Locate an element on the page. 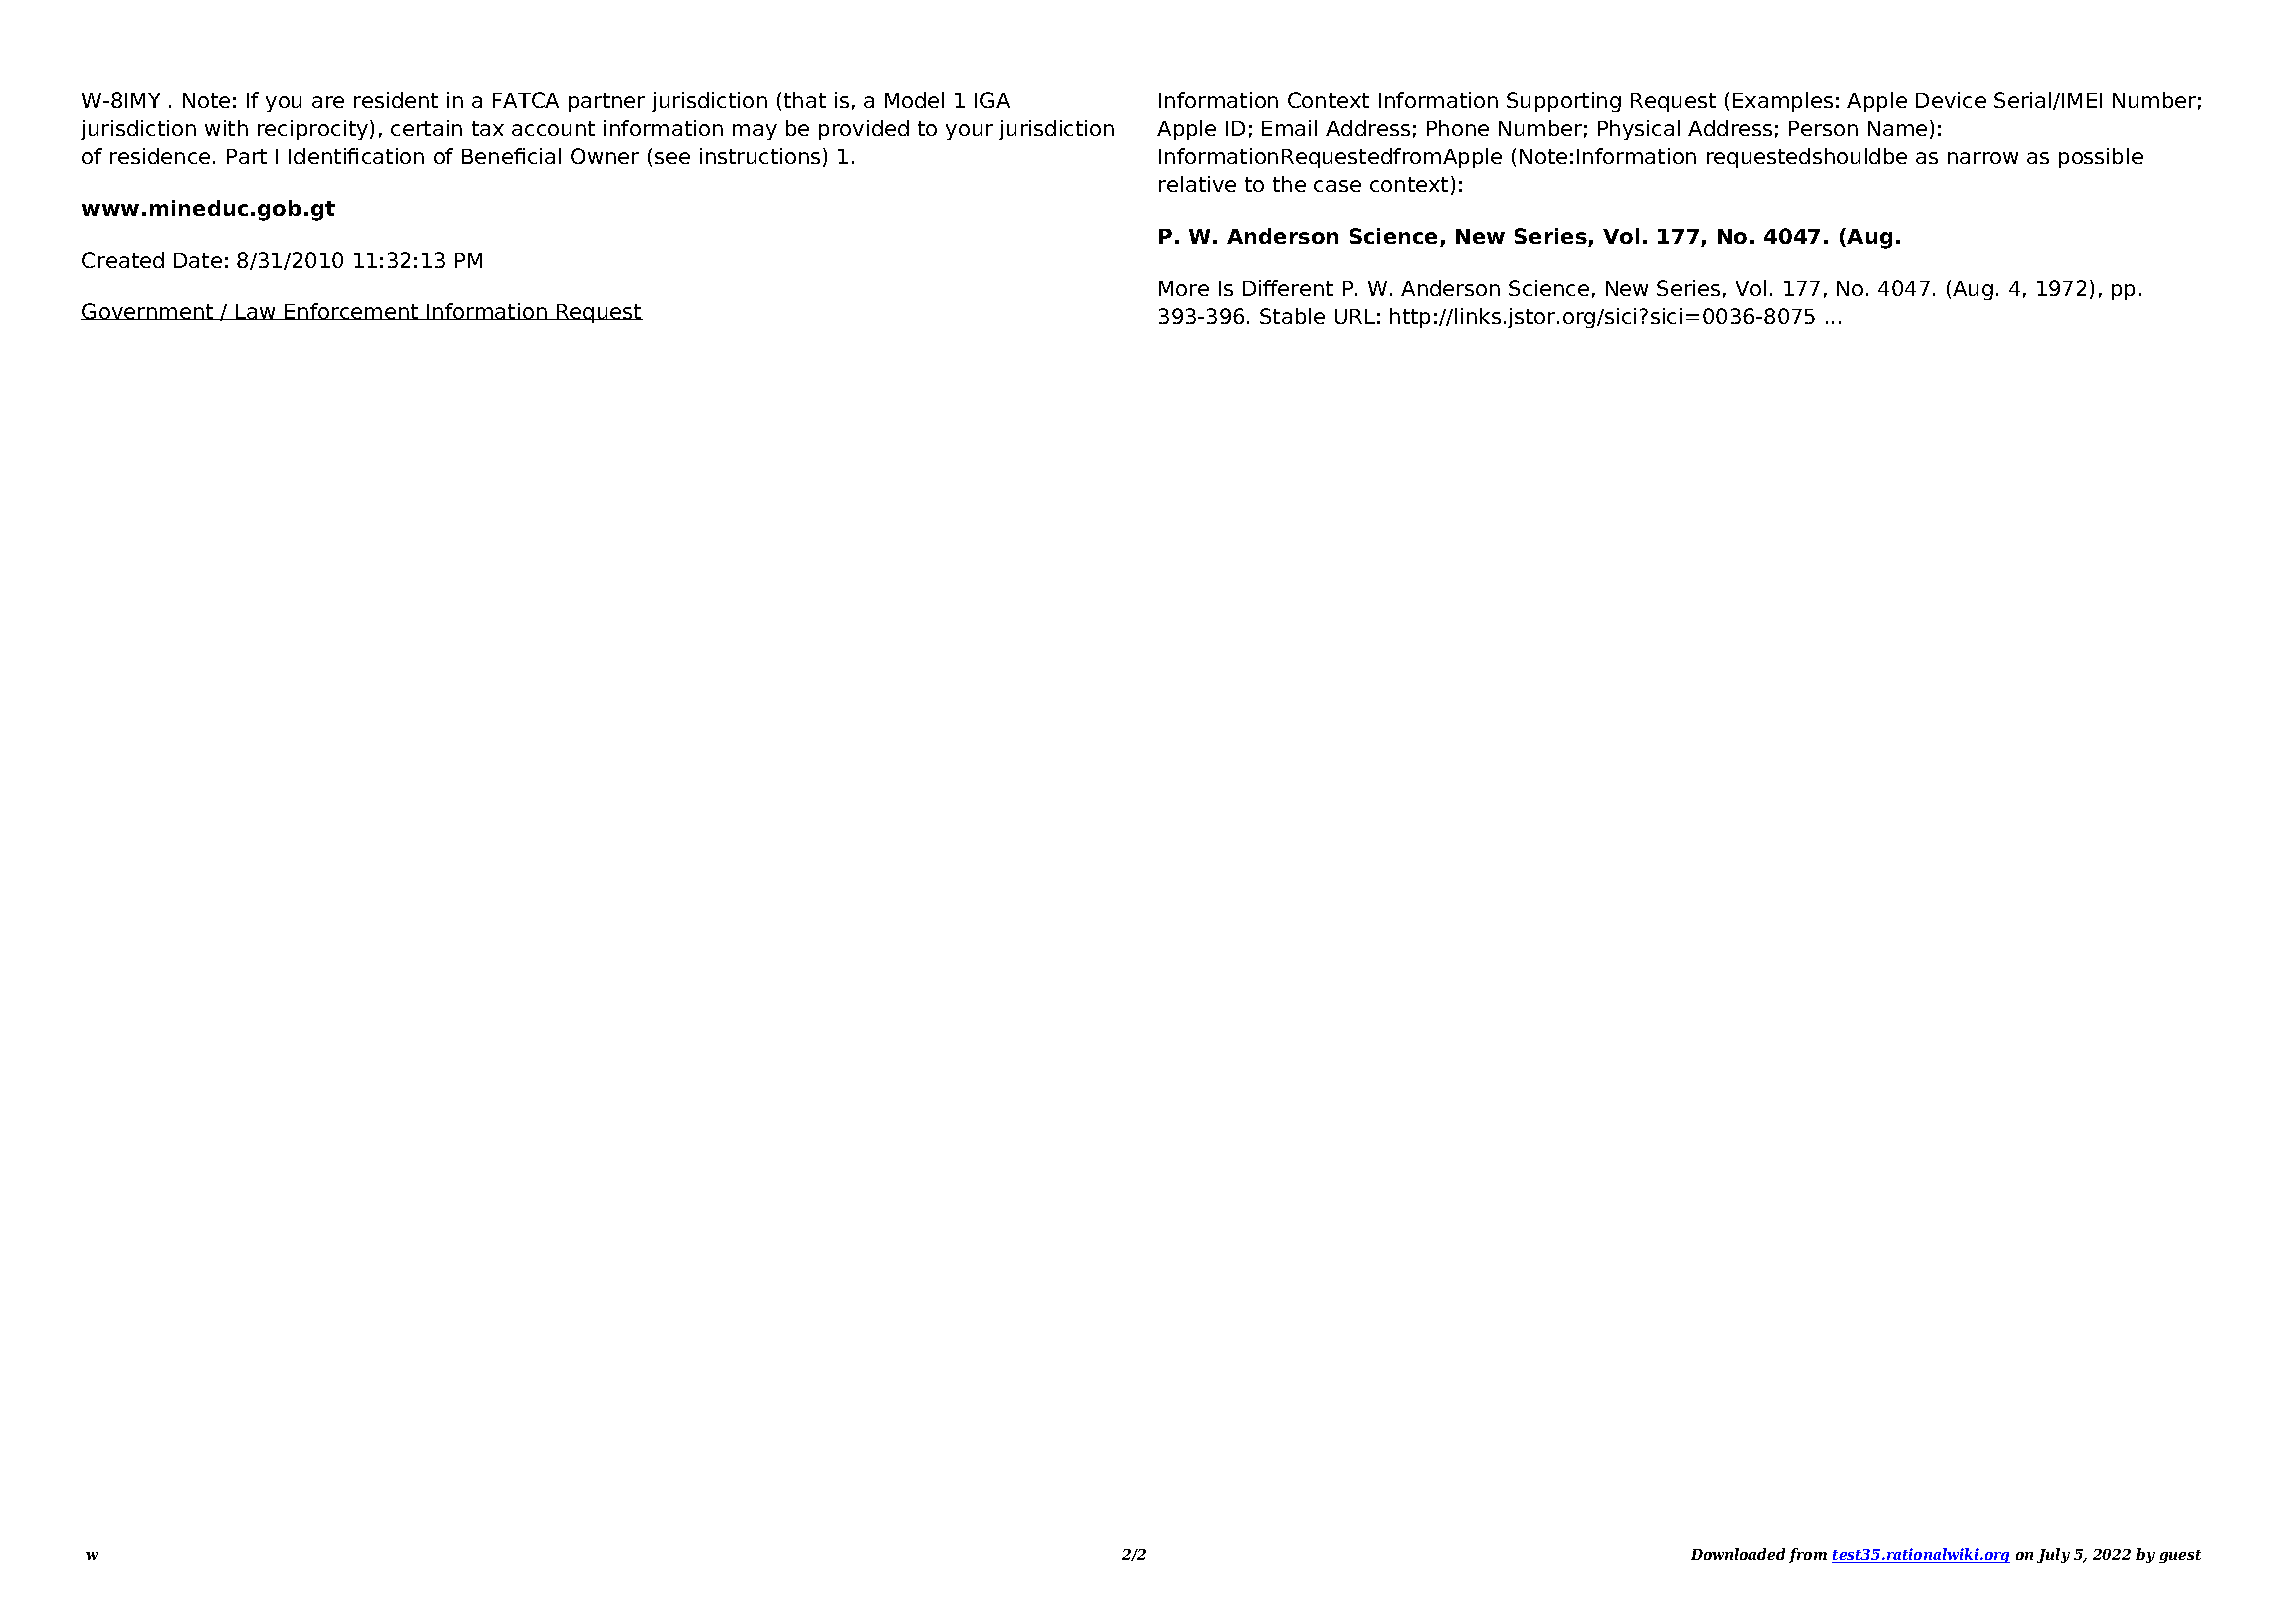  More is located at coordinates (1184, 288).
